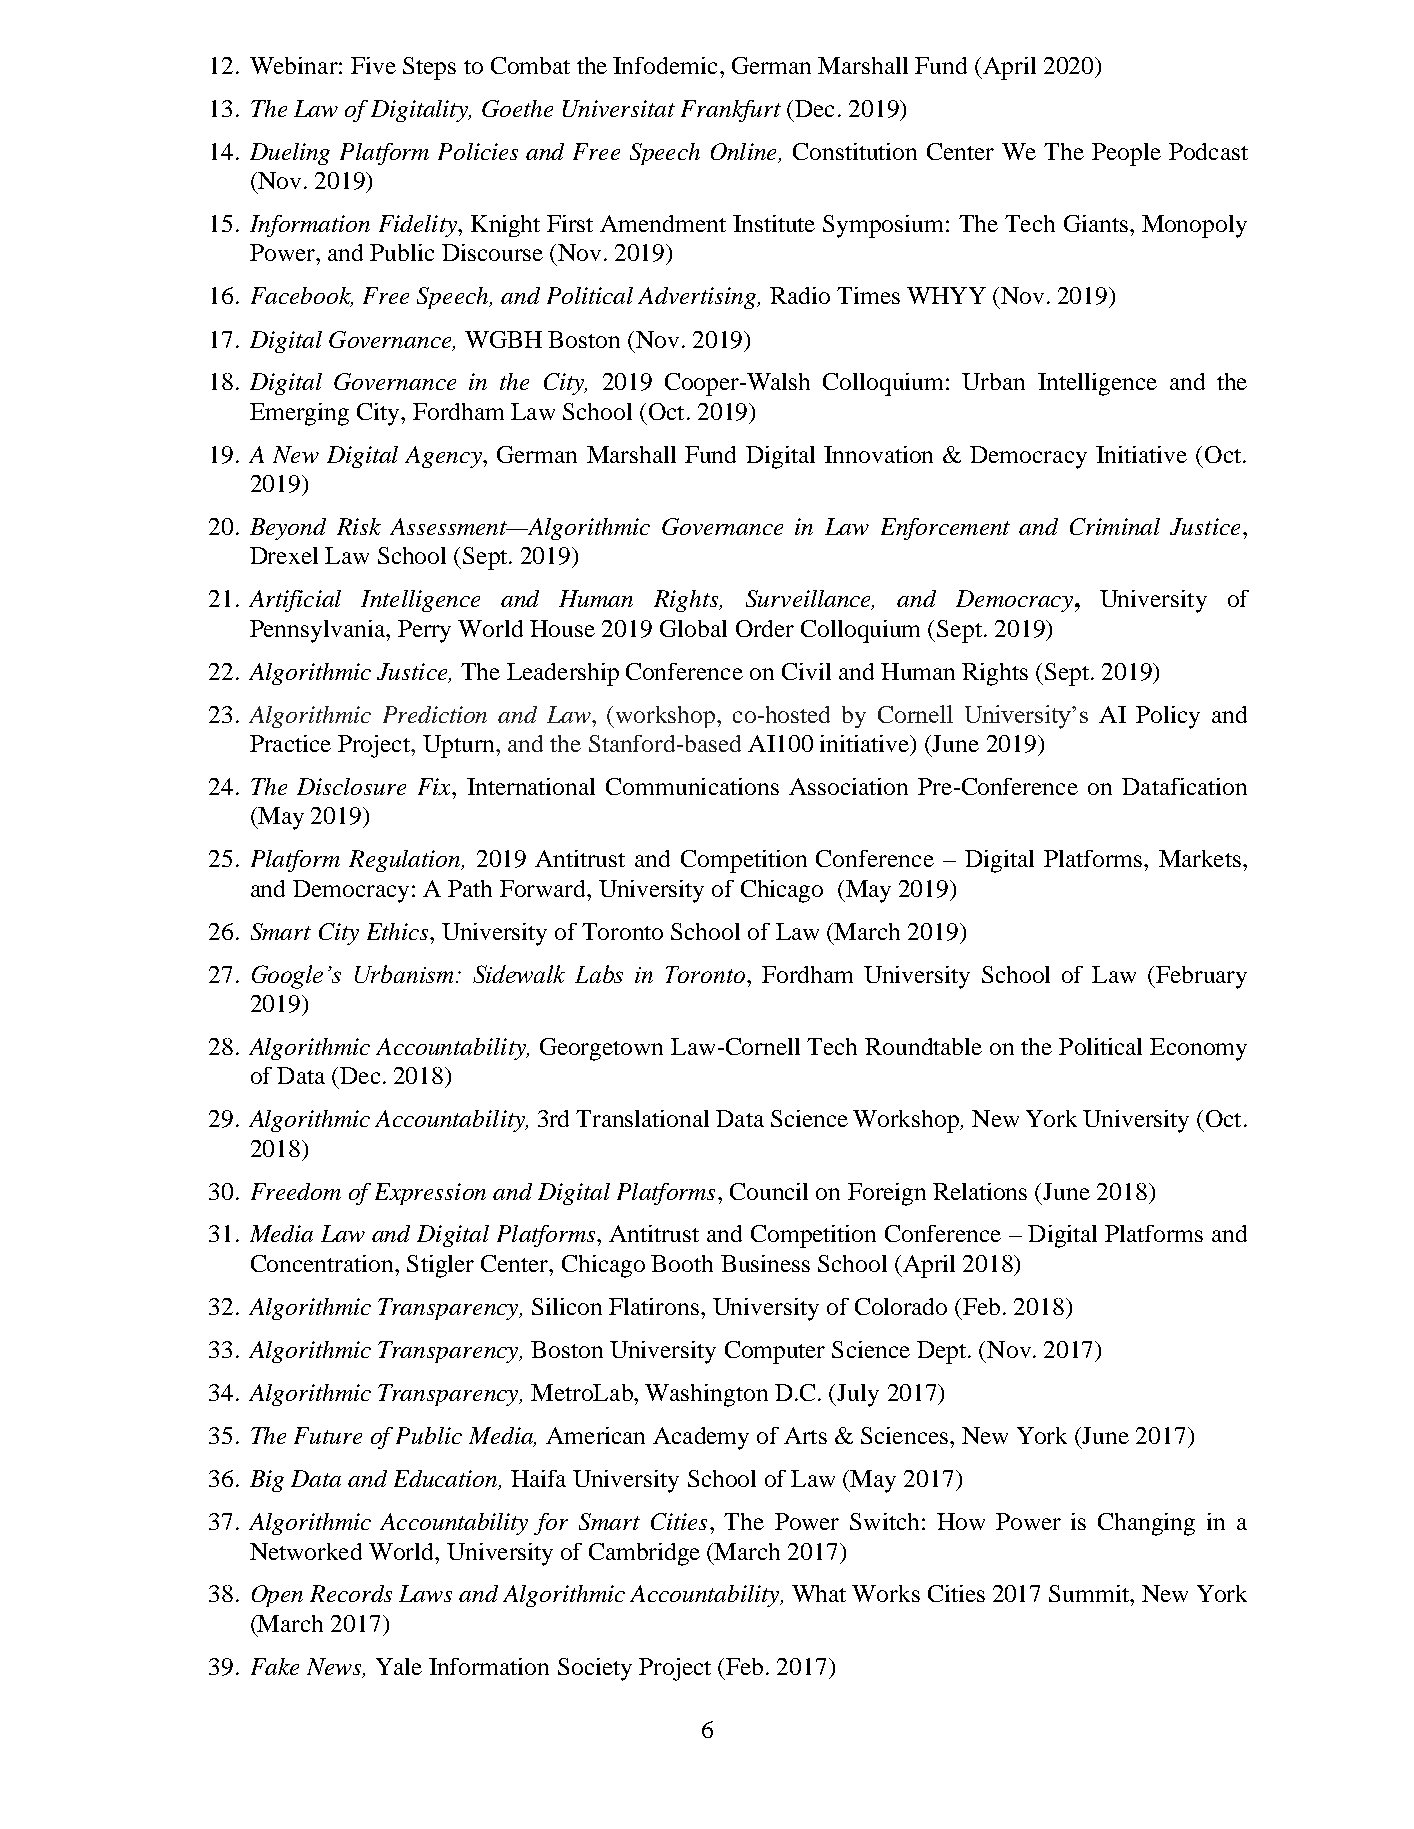 This image has width=1414, height=1829. I want to click on Frankfurt, so click(731, 111).
